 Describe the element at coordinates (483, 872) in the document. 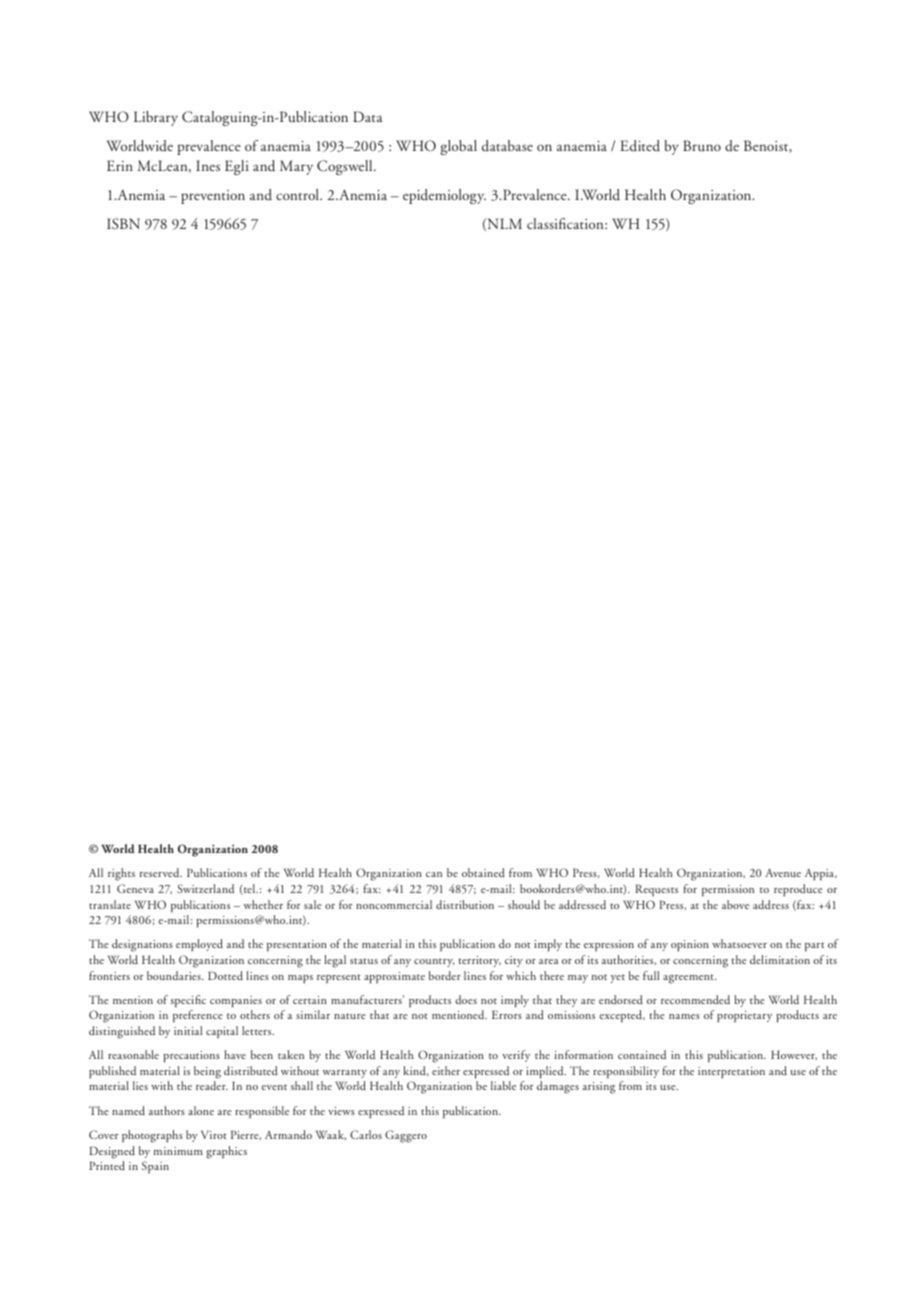

I see `obtained` at that location.
